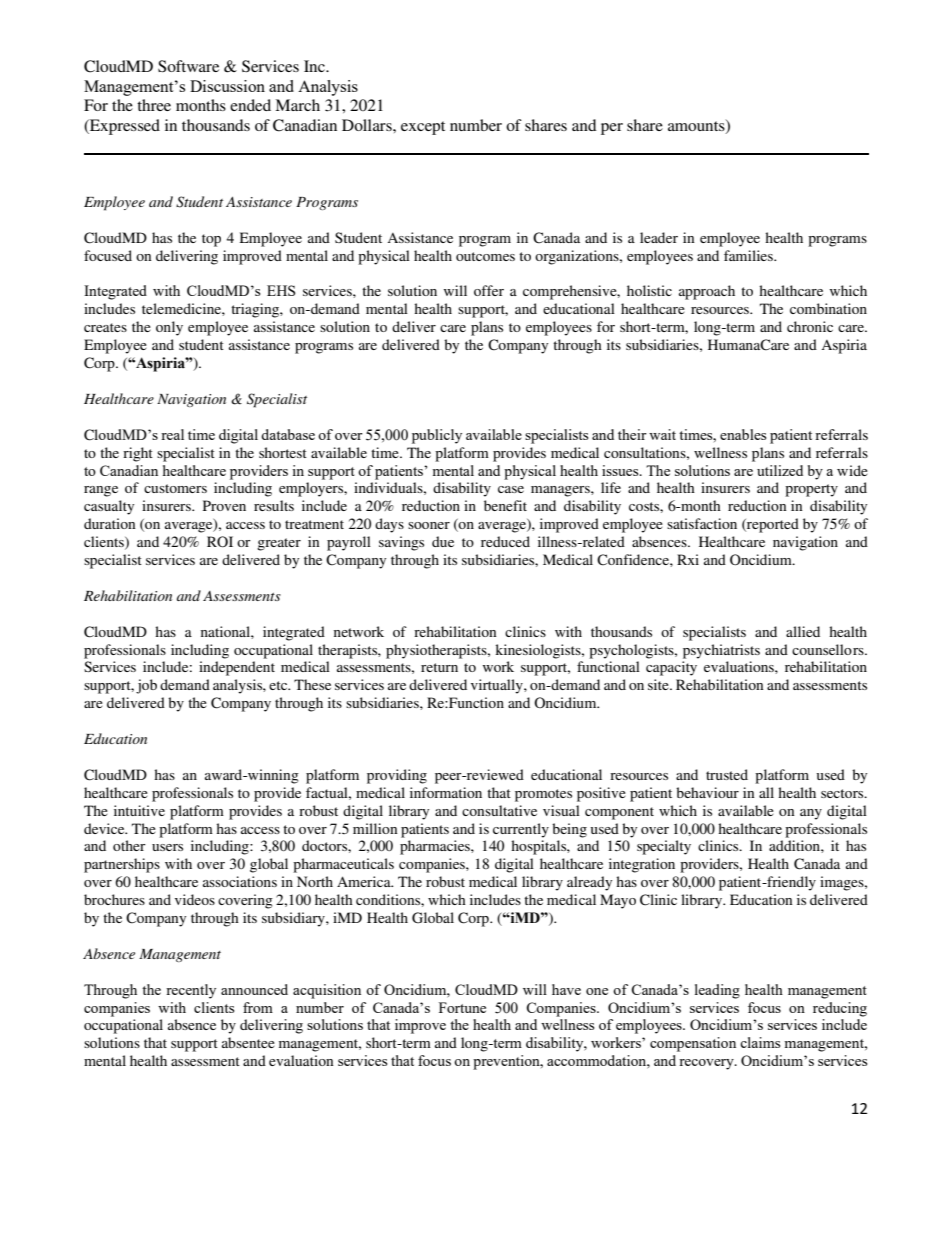 Image resolution: width=952 pixels, height=1233 pixels. Describe the element at coordinates (659, 237) in the image. I see `leader` at that location.
